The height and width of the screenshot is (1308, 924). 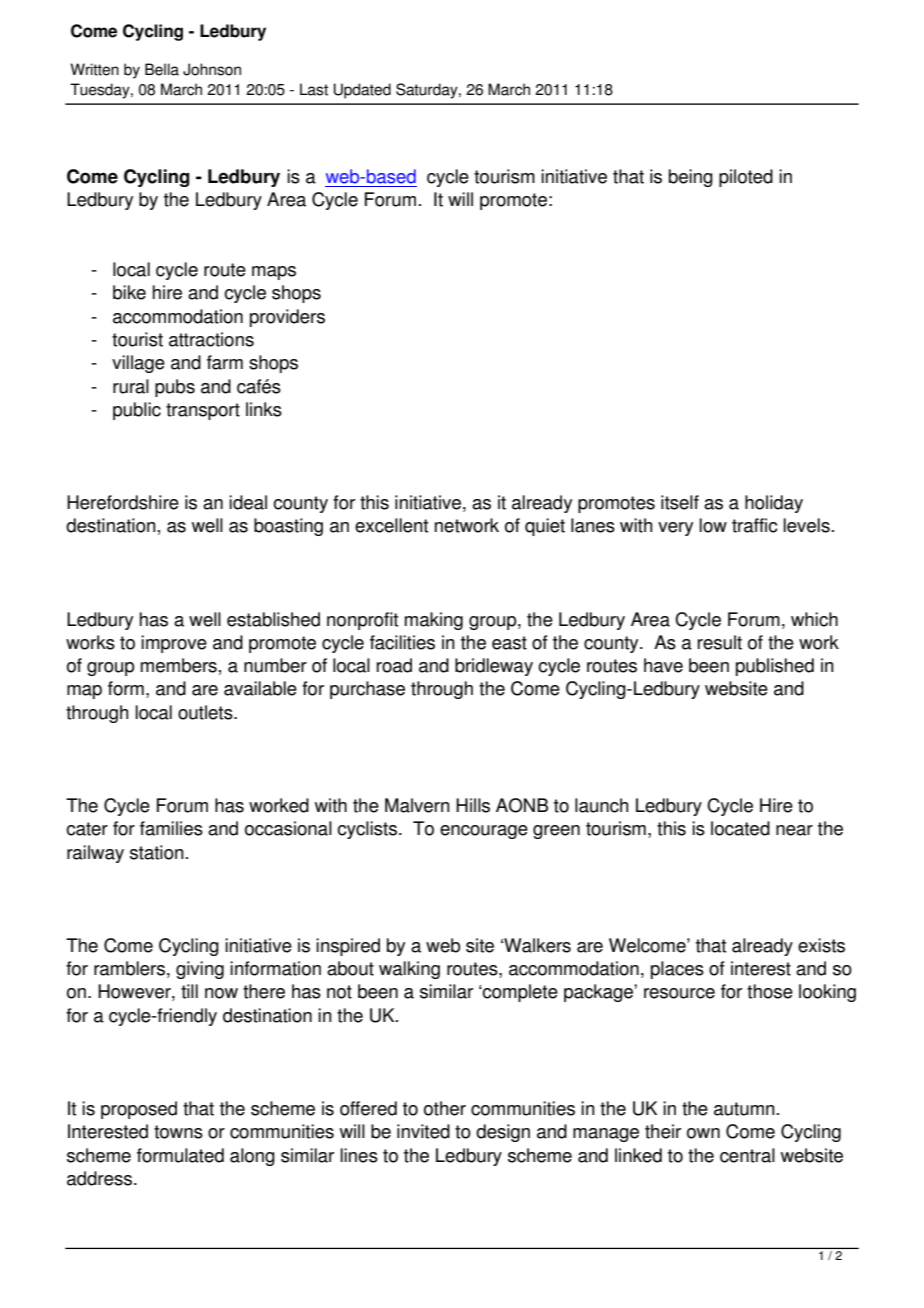 I want to click on Saturday, so click(x=428, y=91).
